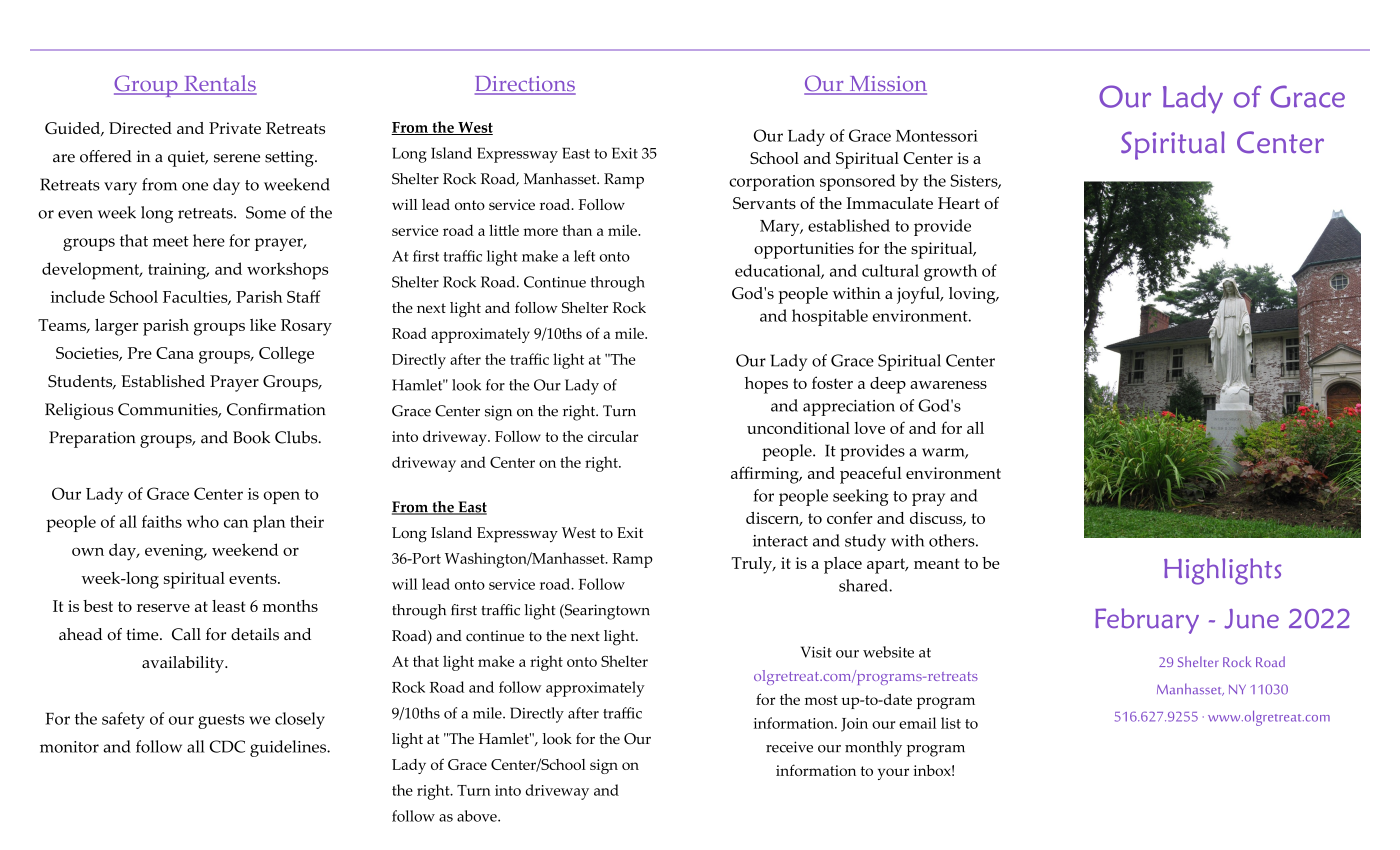 The height and width of the screenshot is (850, 1400). What do you see at coordinates (525, 85) in the screenshot?
I see `Directions` at bounding box center [525, 85].
